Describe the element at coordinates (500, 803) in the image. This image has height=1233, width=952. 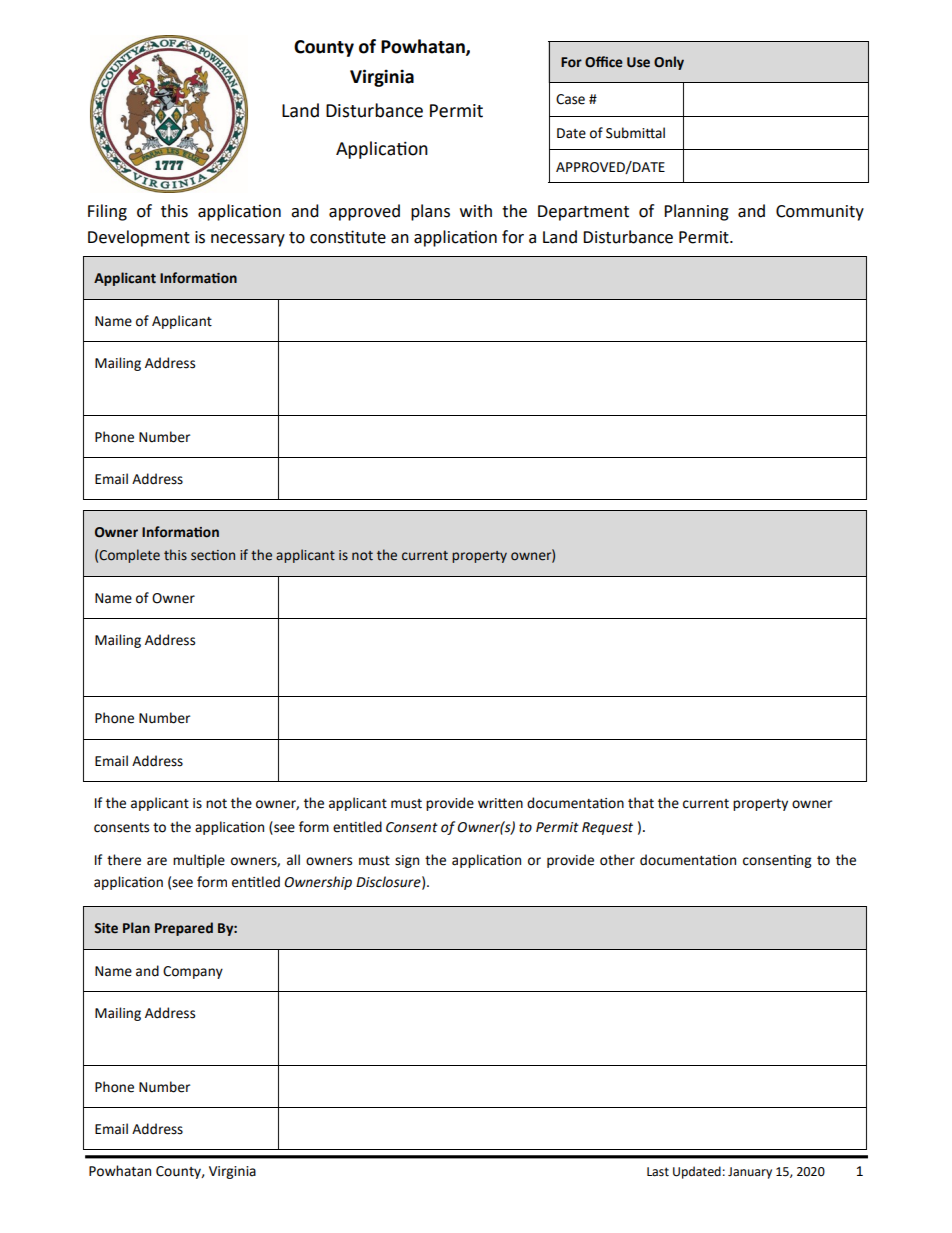
I see `written` at that location.
